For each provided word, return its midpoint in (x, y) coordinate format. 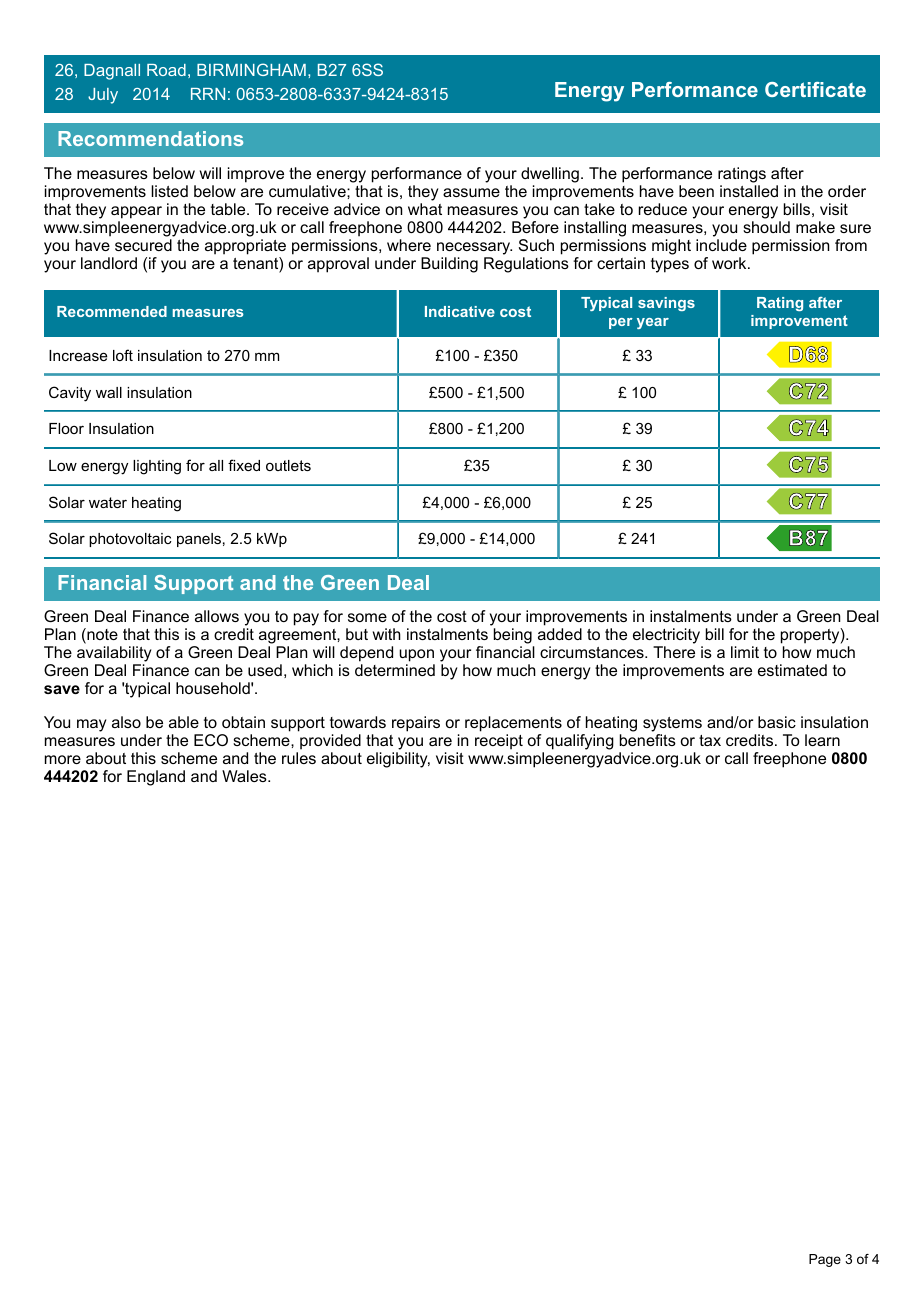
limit (745, 652)
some (367, 617)
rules (299, 758)
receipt (499, 743)
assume (471, 192)
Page (825, 1260)
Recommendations (150, 138)
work (730, 263)
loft (123, 355)
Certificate (815, 89)
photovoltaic (130, 540)
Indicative (460, 311)
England (156, 778)
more (63, 759)
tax (710, 740)
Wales (245, 776)
